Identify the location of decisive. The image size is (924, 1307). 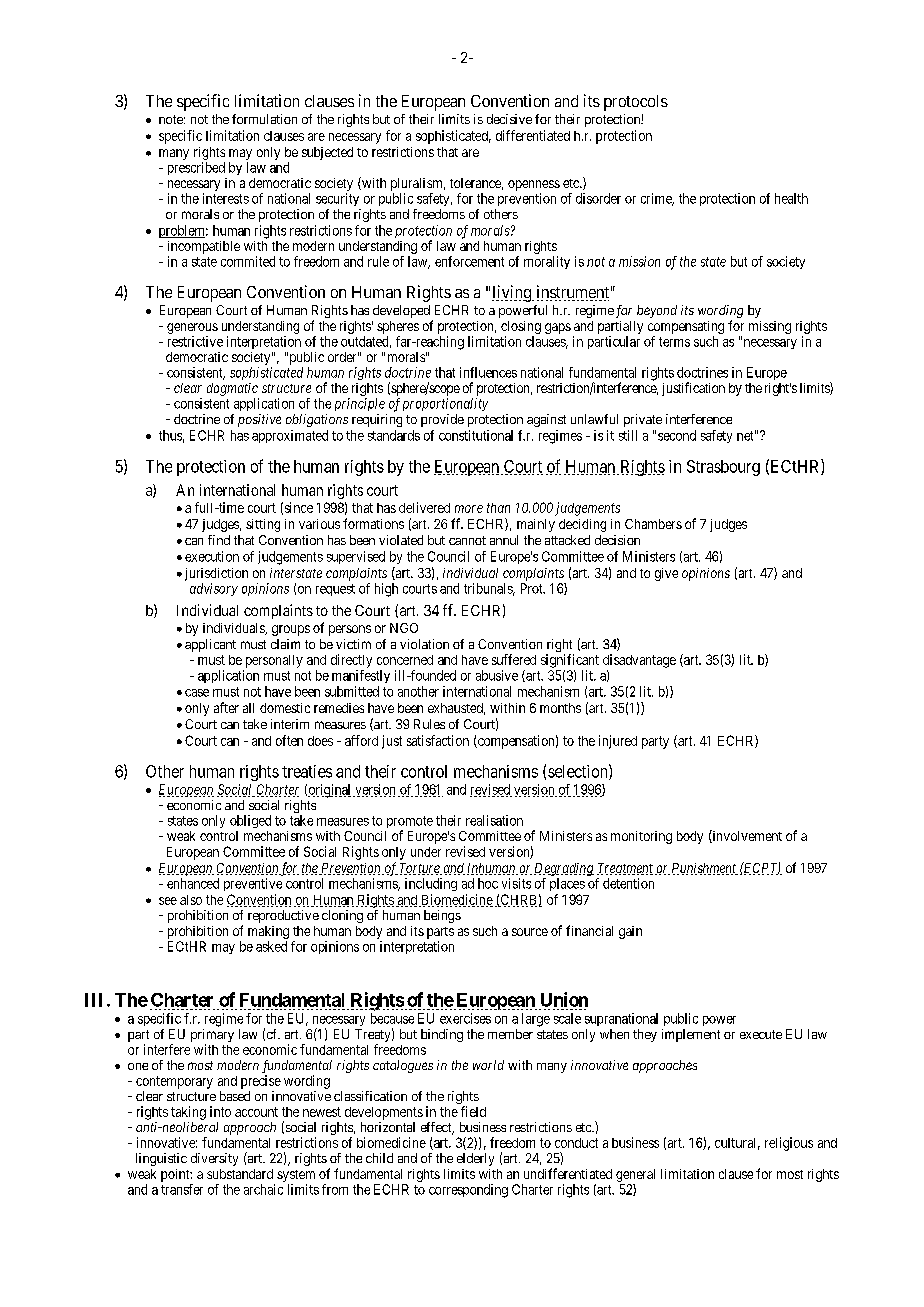
(509, 119).
